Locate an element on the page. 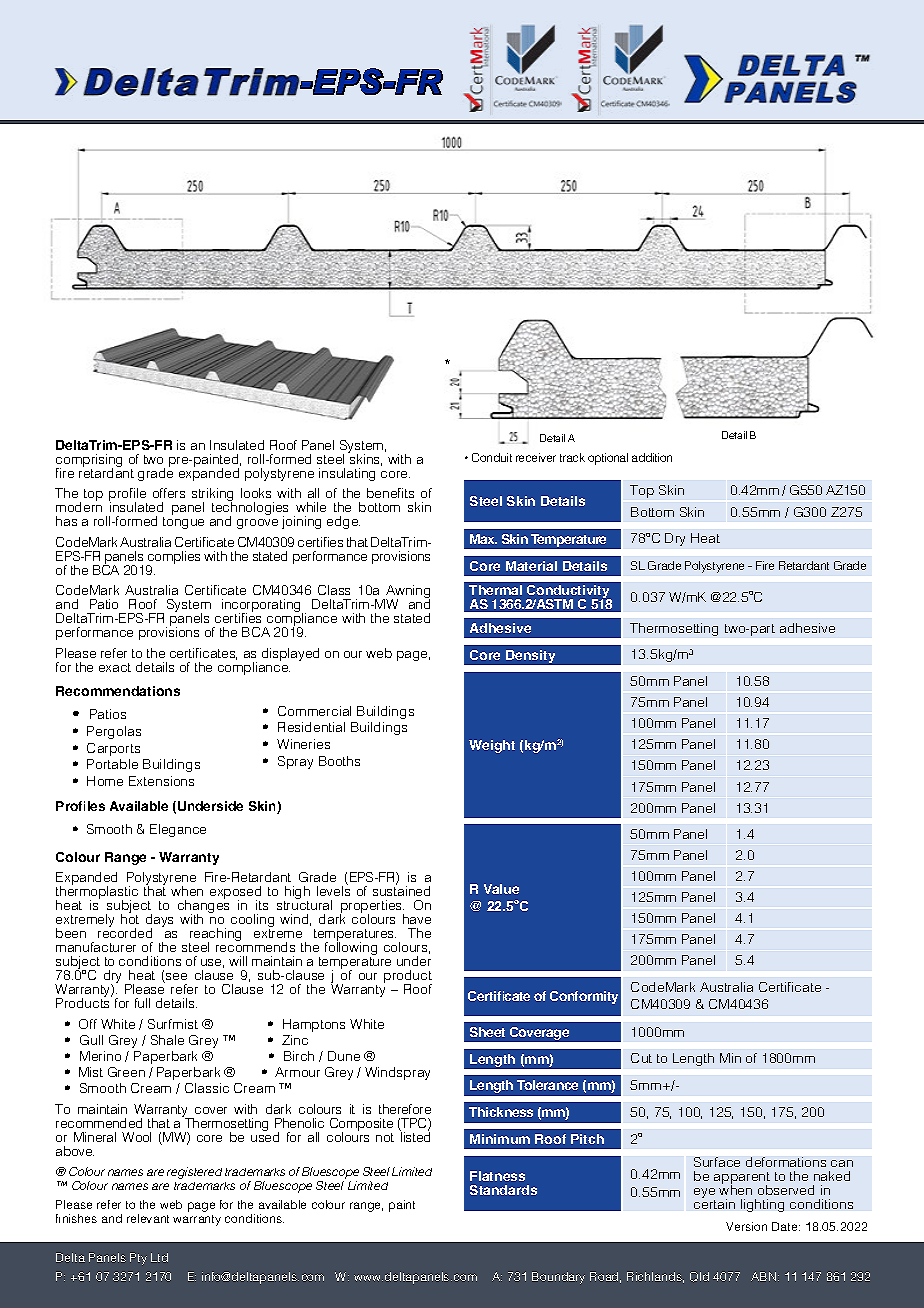 This page has width=924, height=1308. Elegance is located at coordinates (178, 830).
